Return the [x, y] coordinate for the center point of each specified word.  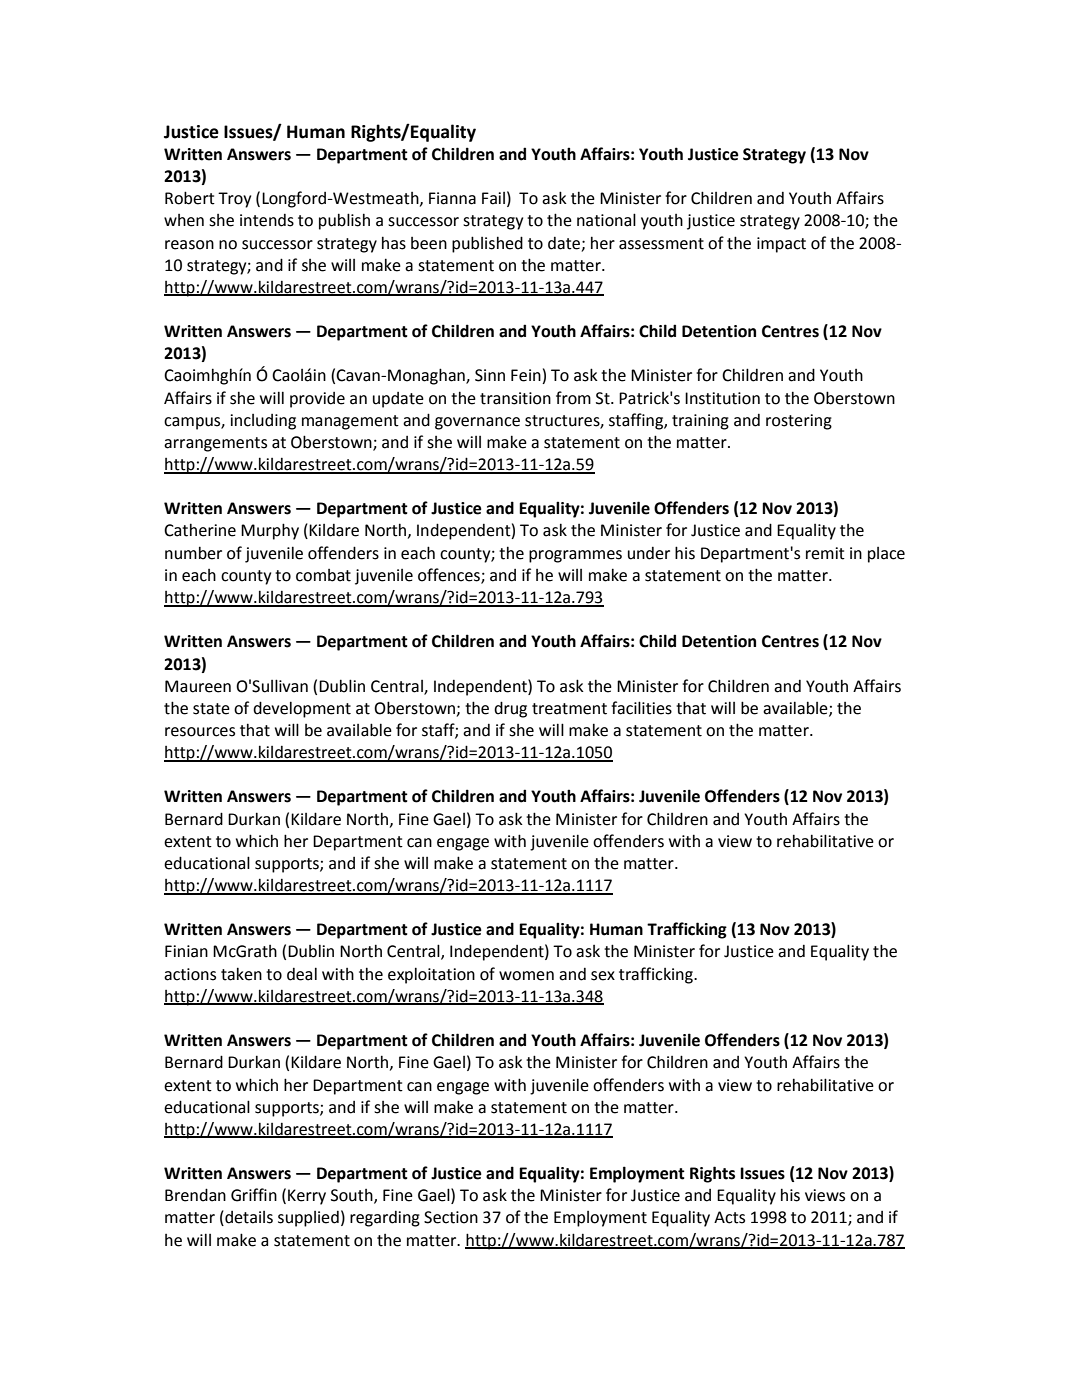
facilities [641, 708]
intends [267, 220]
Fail [493, 198]
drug [510, 709]
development [302, 709]
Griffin [254, 1195]
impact [781, 245]
